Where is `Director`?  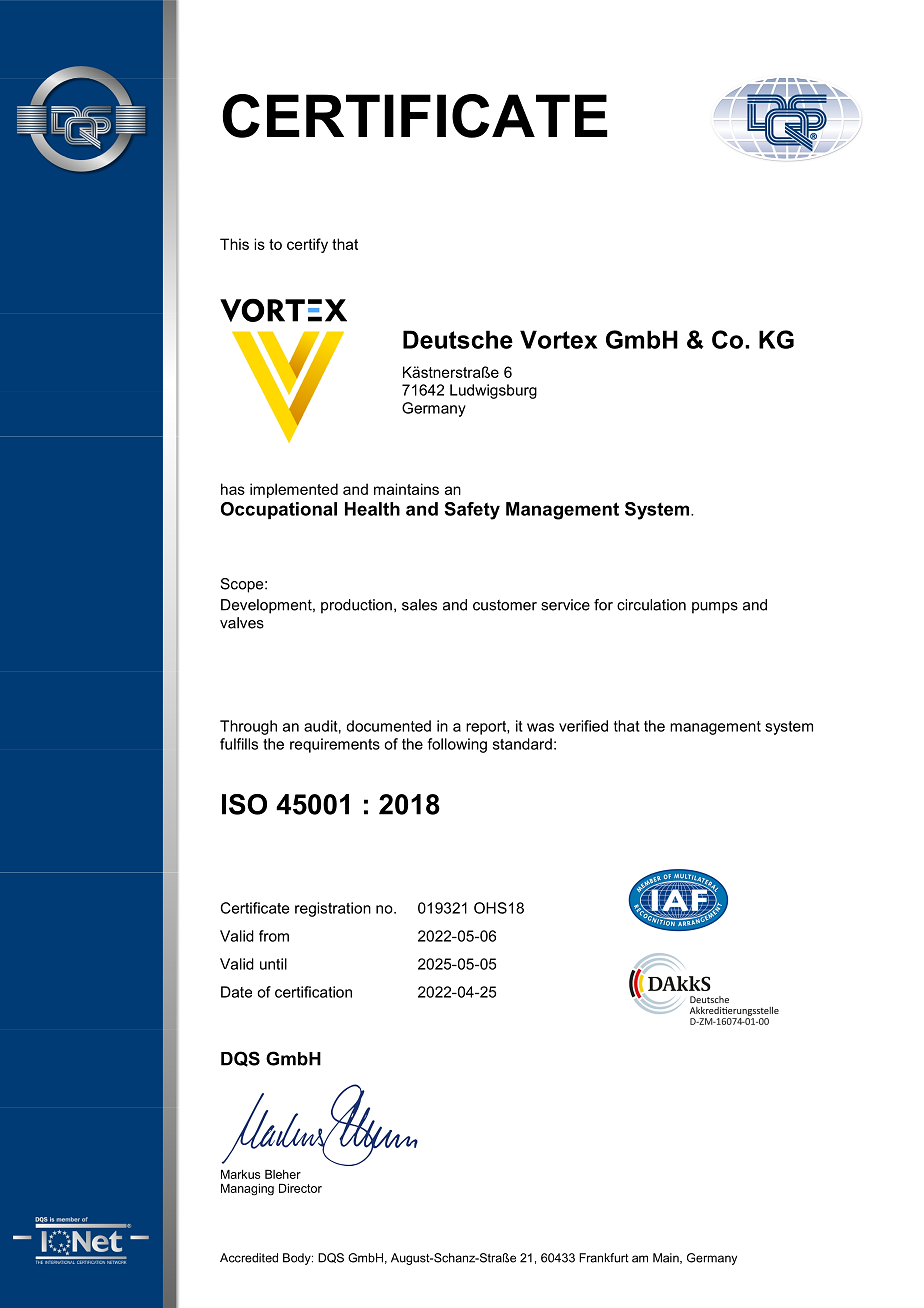 Director is located at coordinates (300, 1188).
